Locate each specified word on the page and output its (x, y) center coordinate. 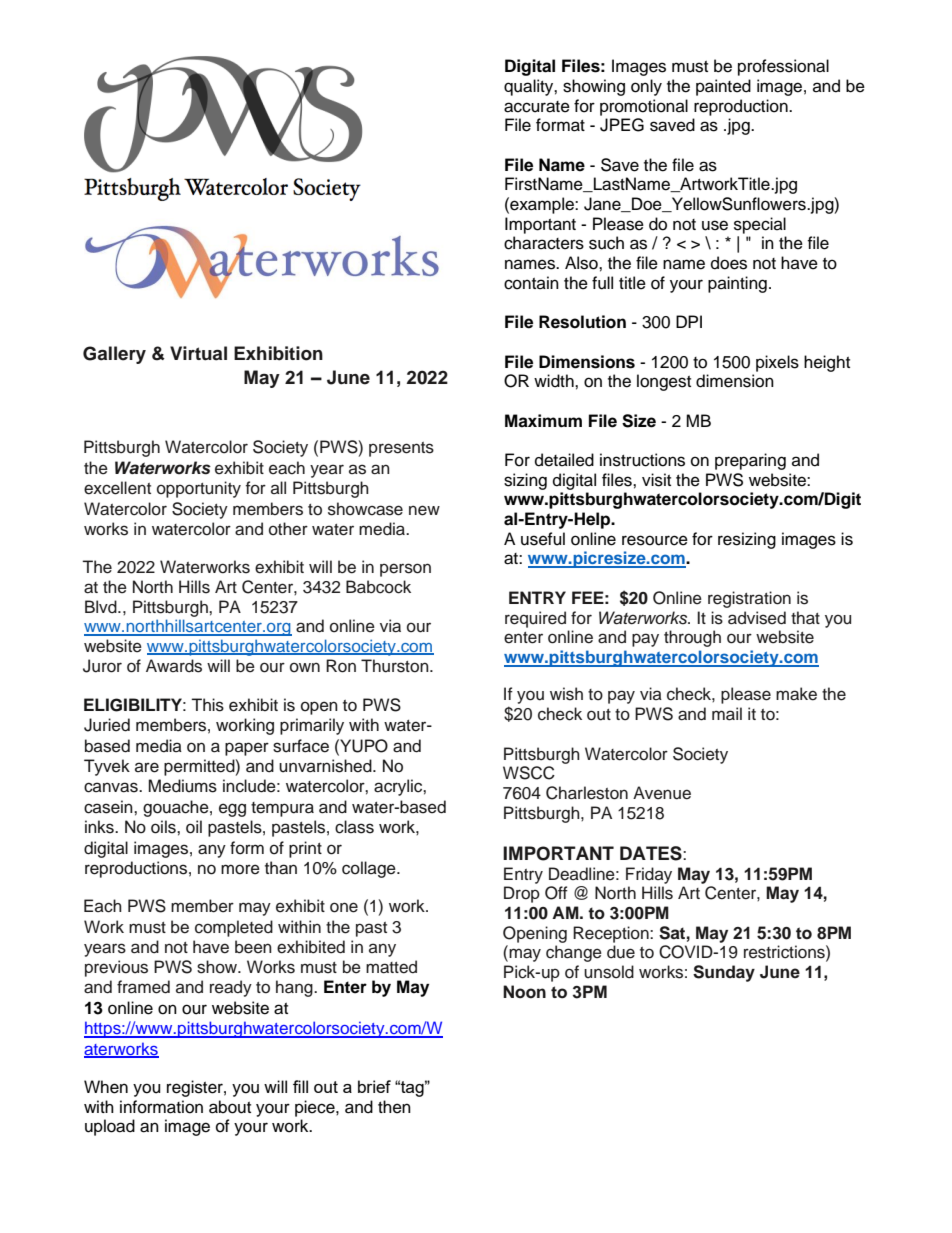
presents (401, 449)
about (230, 1107)
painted (723, 87)
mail (727, 714)
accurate (537, 107)
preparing (750, 461)
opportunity (199, 489)
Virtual (198, 353)
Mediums (182, 786)
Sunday (724, 973)
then (394, 1107)
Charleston (587, 793)
